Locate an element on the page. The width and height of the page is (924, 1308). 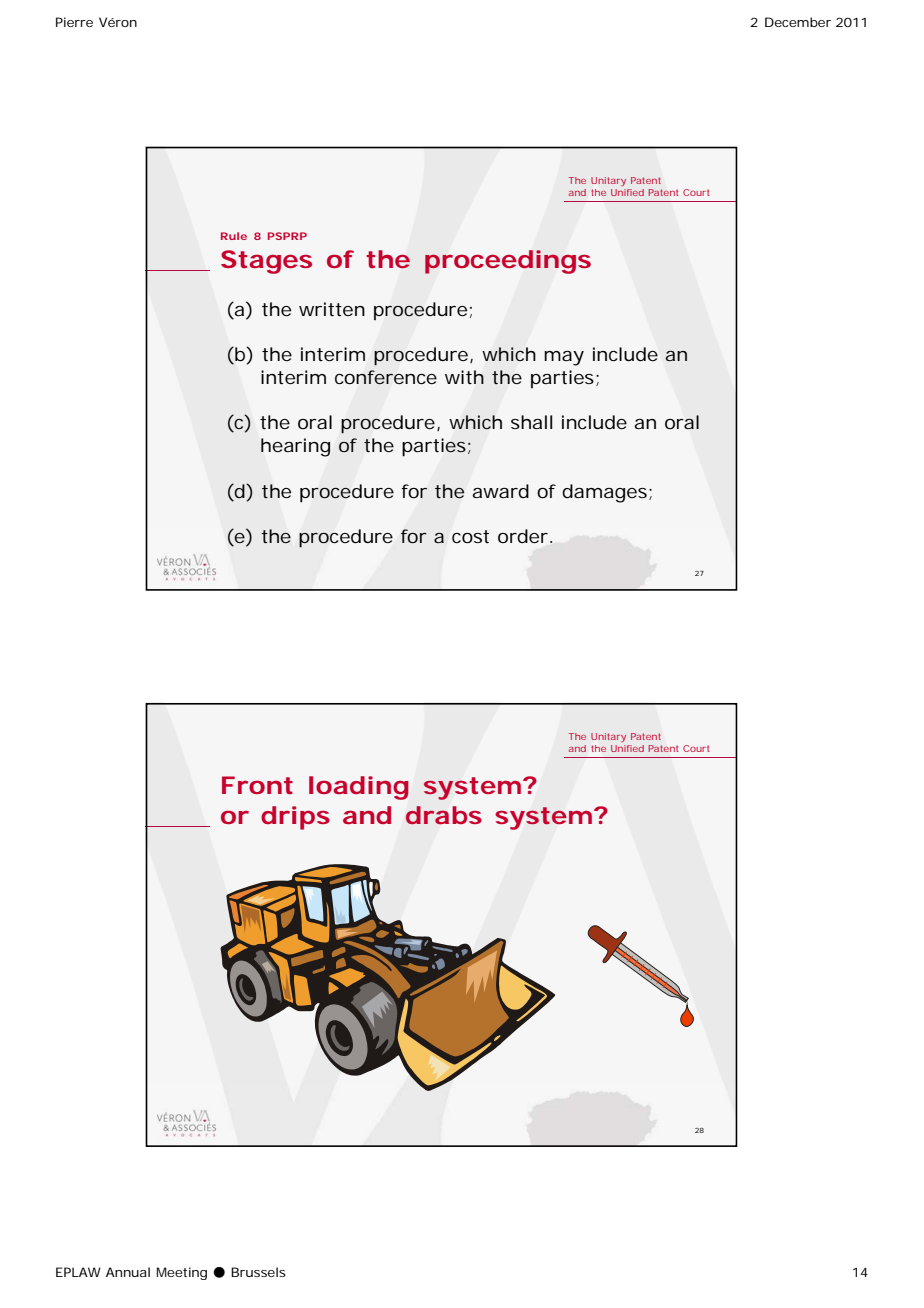
order is located at coordinates (523, 536).
